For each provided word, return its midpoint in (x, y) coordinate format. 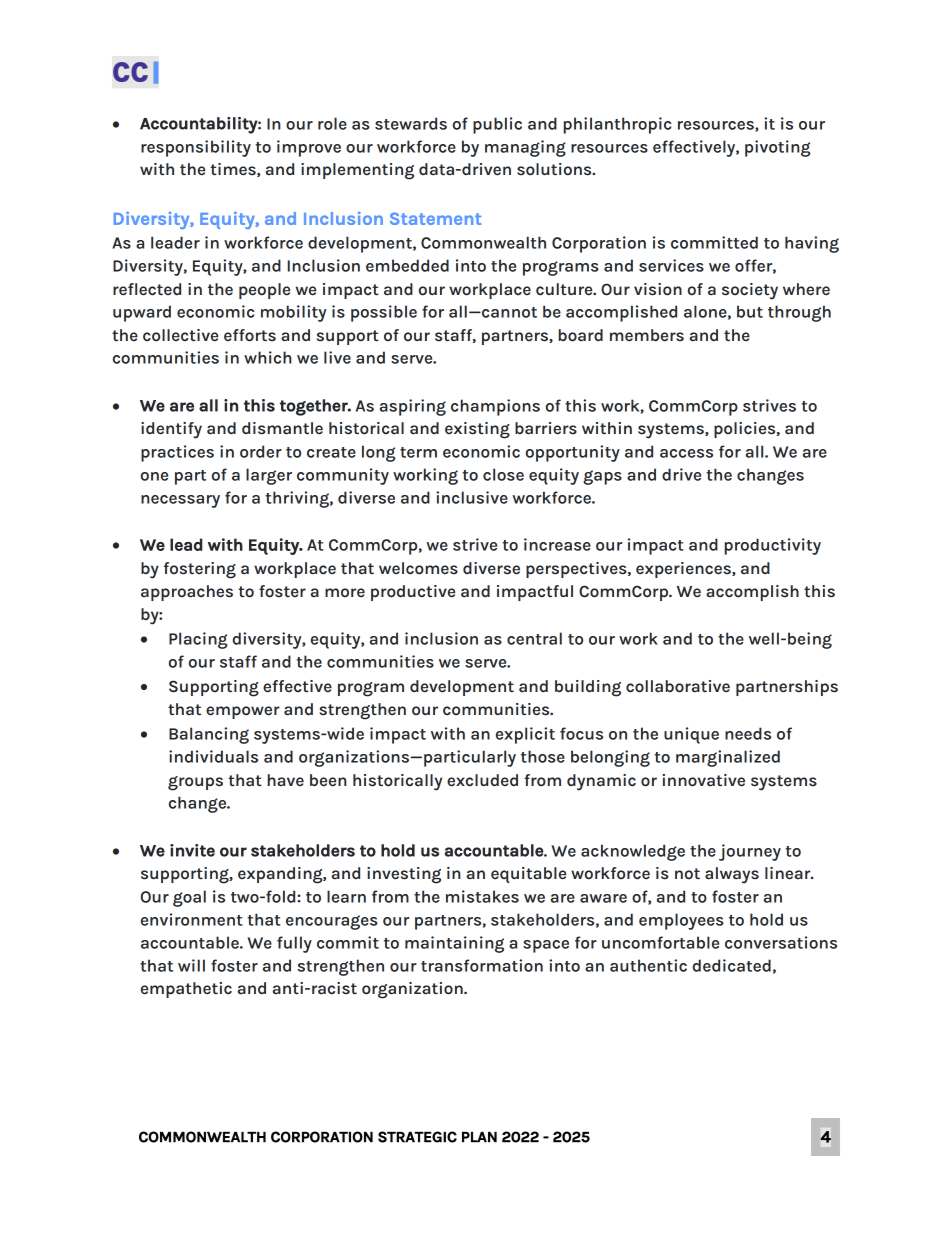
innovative (704, 780)
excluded (482, 780)
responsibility (196, 148)
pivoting (778, 148)
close (503, 474)
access (686, 453)
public (497, 125)
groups (195, 783)
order (261, 451)
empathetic (186, 990)
